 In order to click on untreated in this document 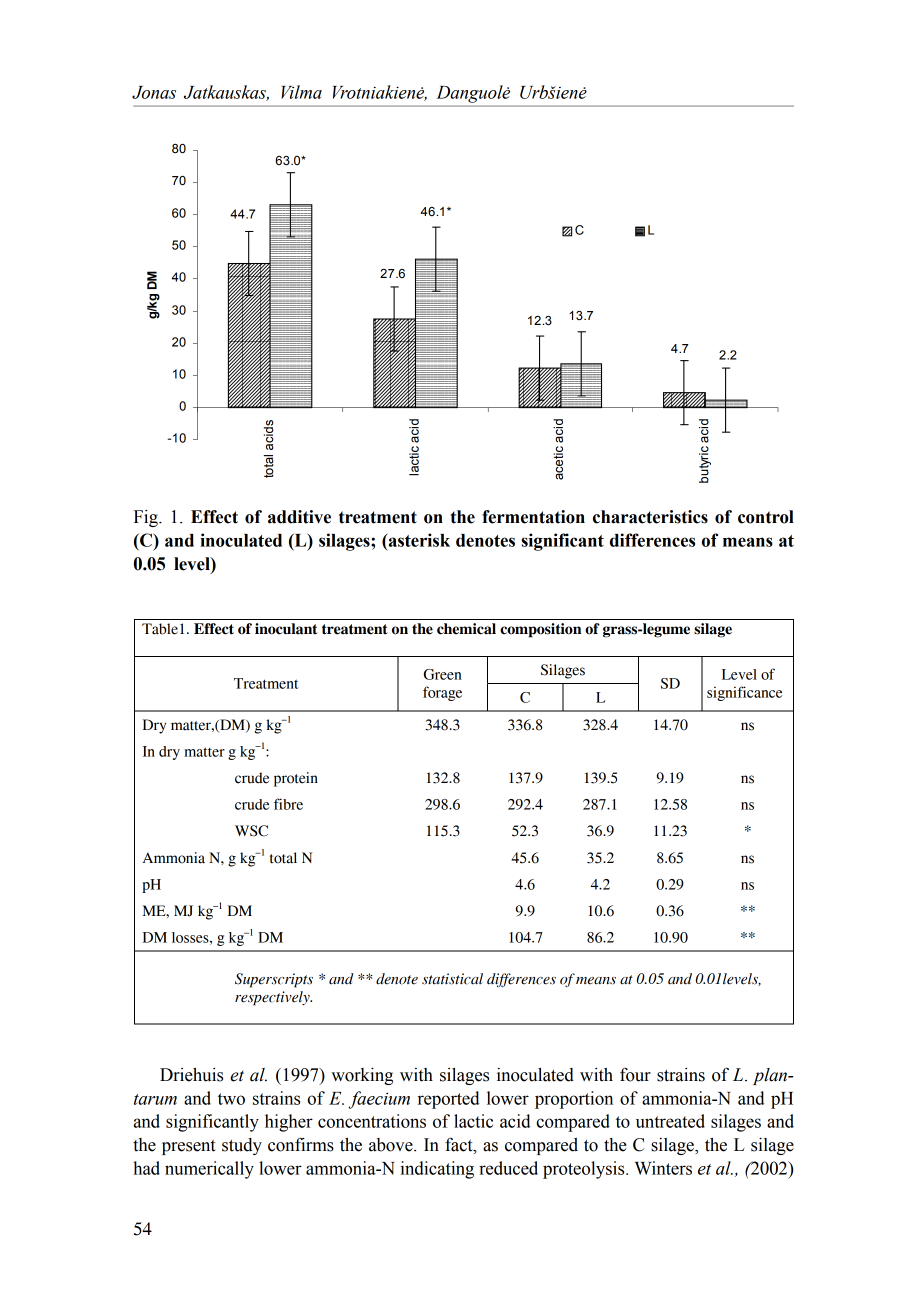, I will do `click(670, 1121)`.
